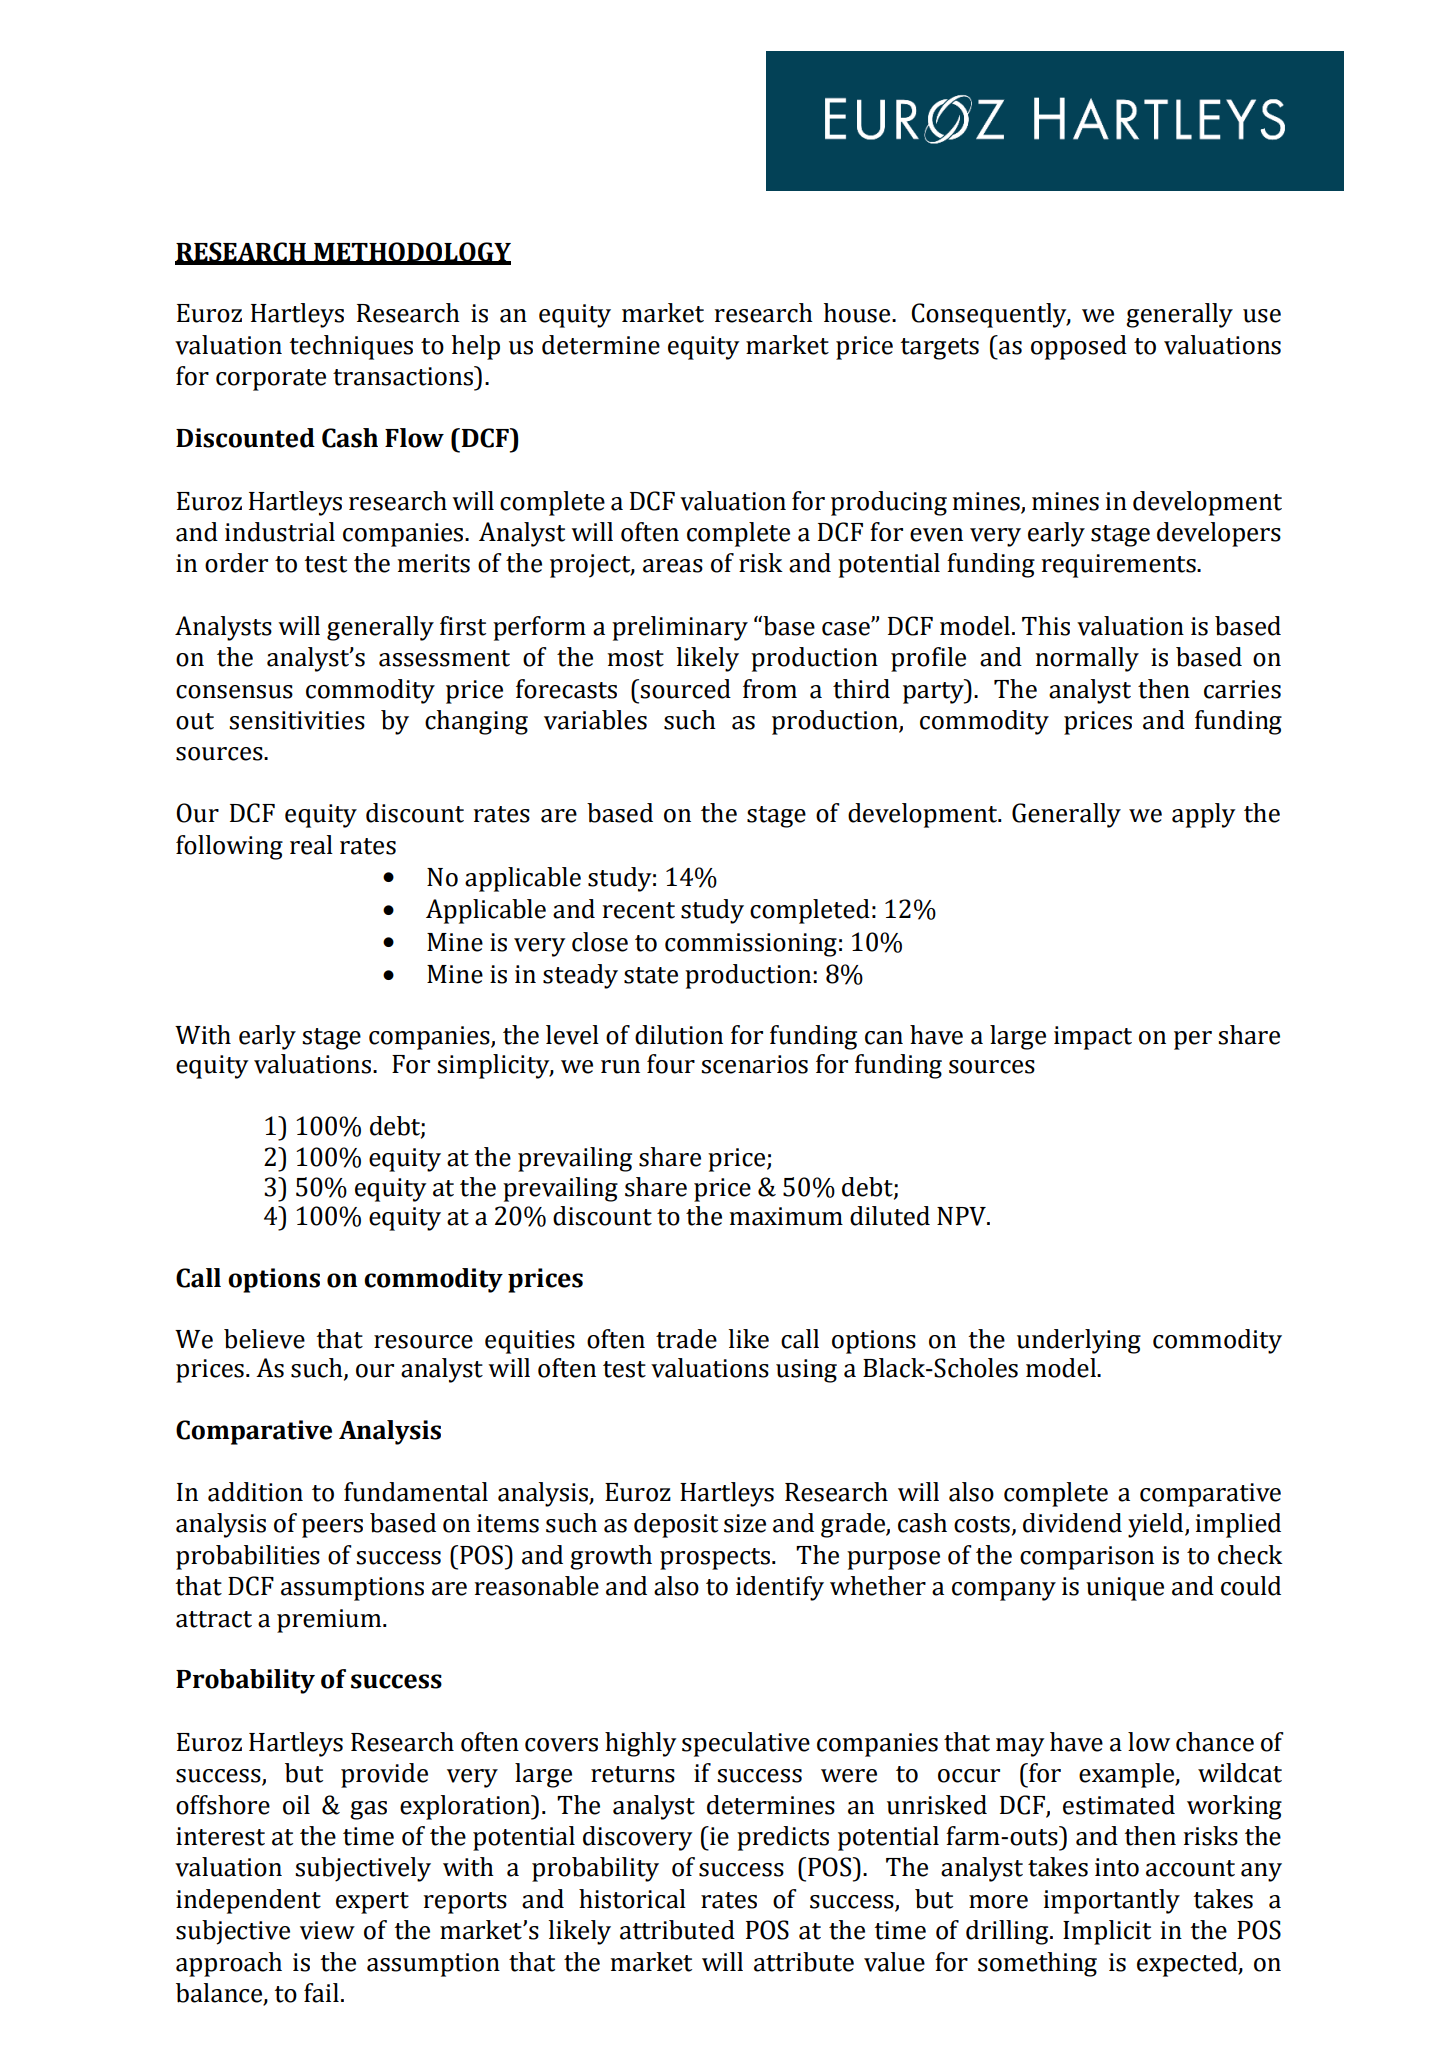  What do you see at coordinates (1093, 1038) in the screenshot?
I see `impact` at bounding box center [1093, 1038].
